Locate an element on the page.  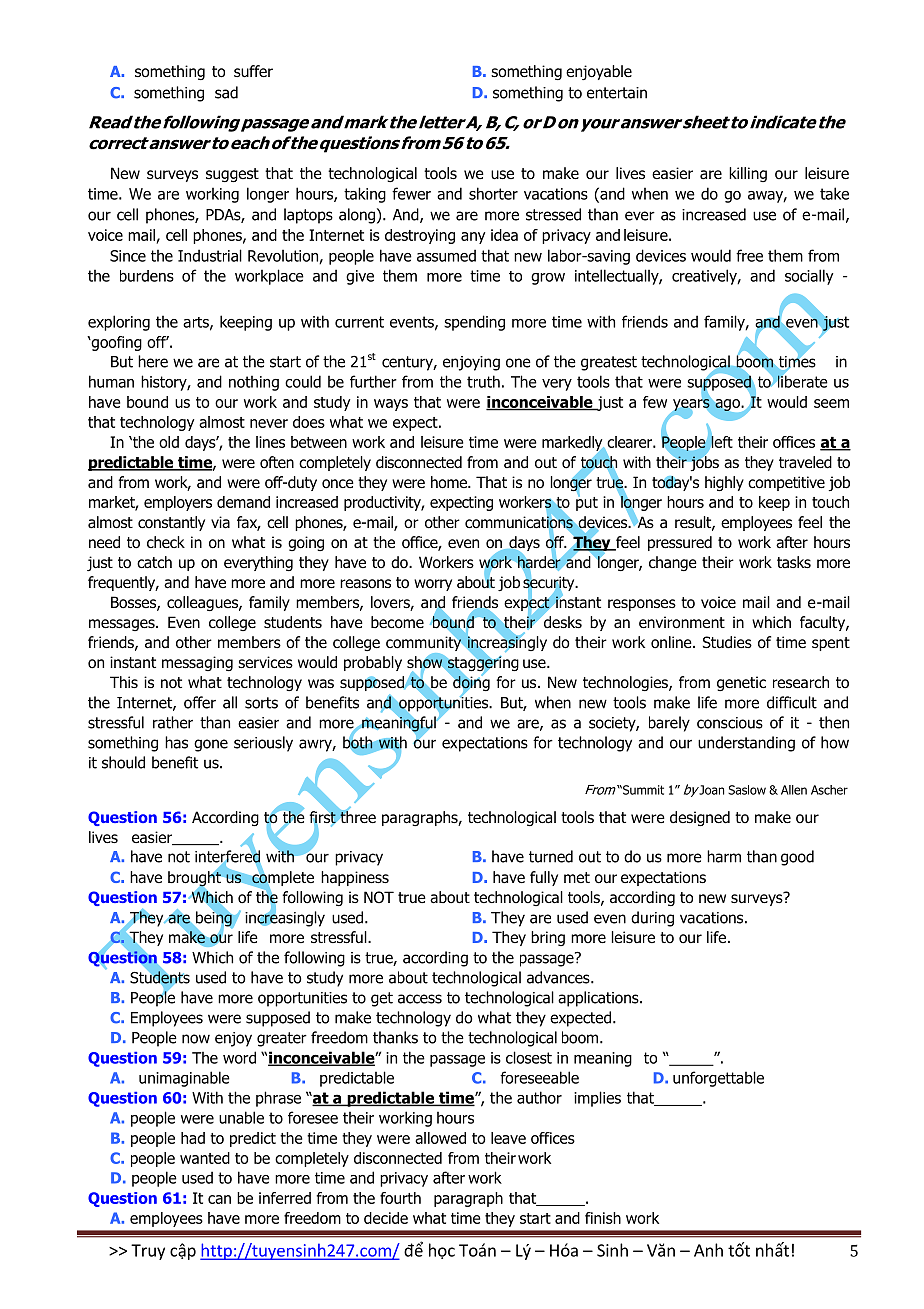
sad is located at coordinates (226, 92).
